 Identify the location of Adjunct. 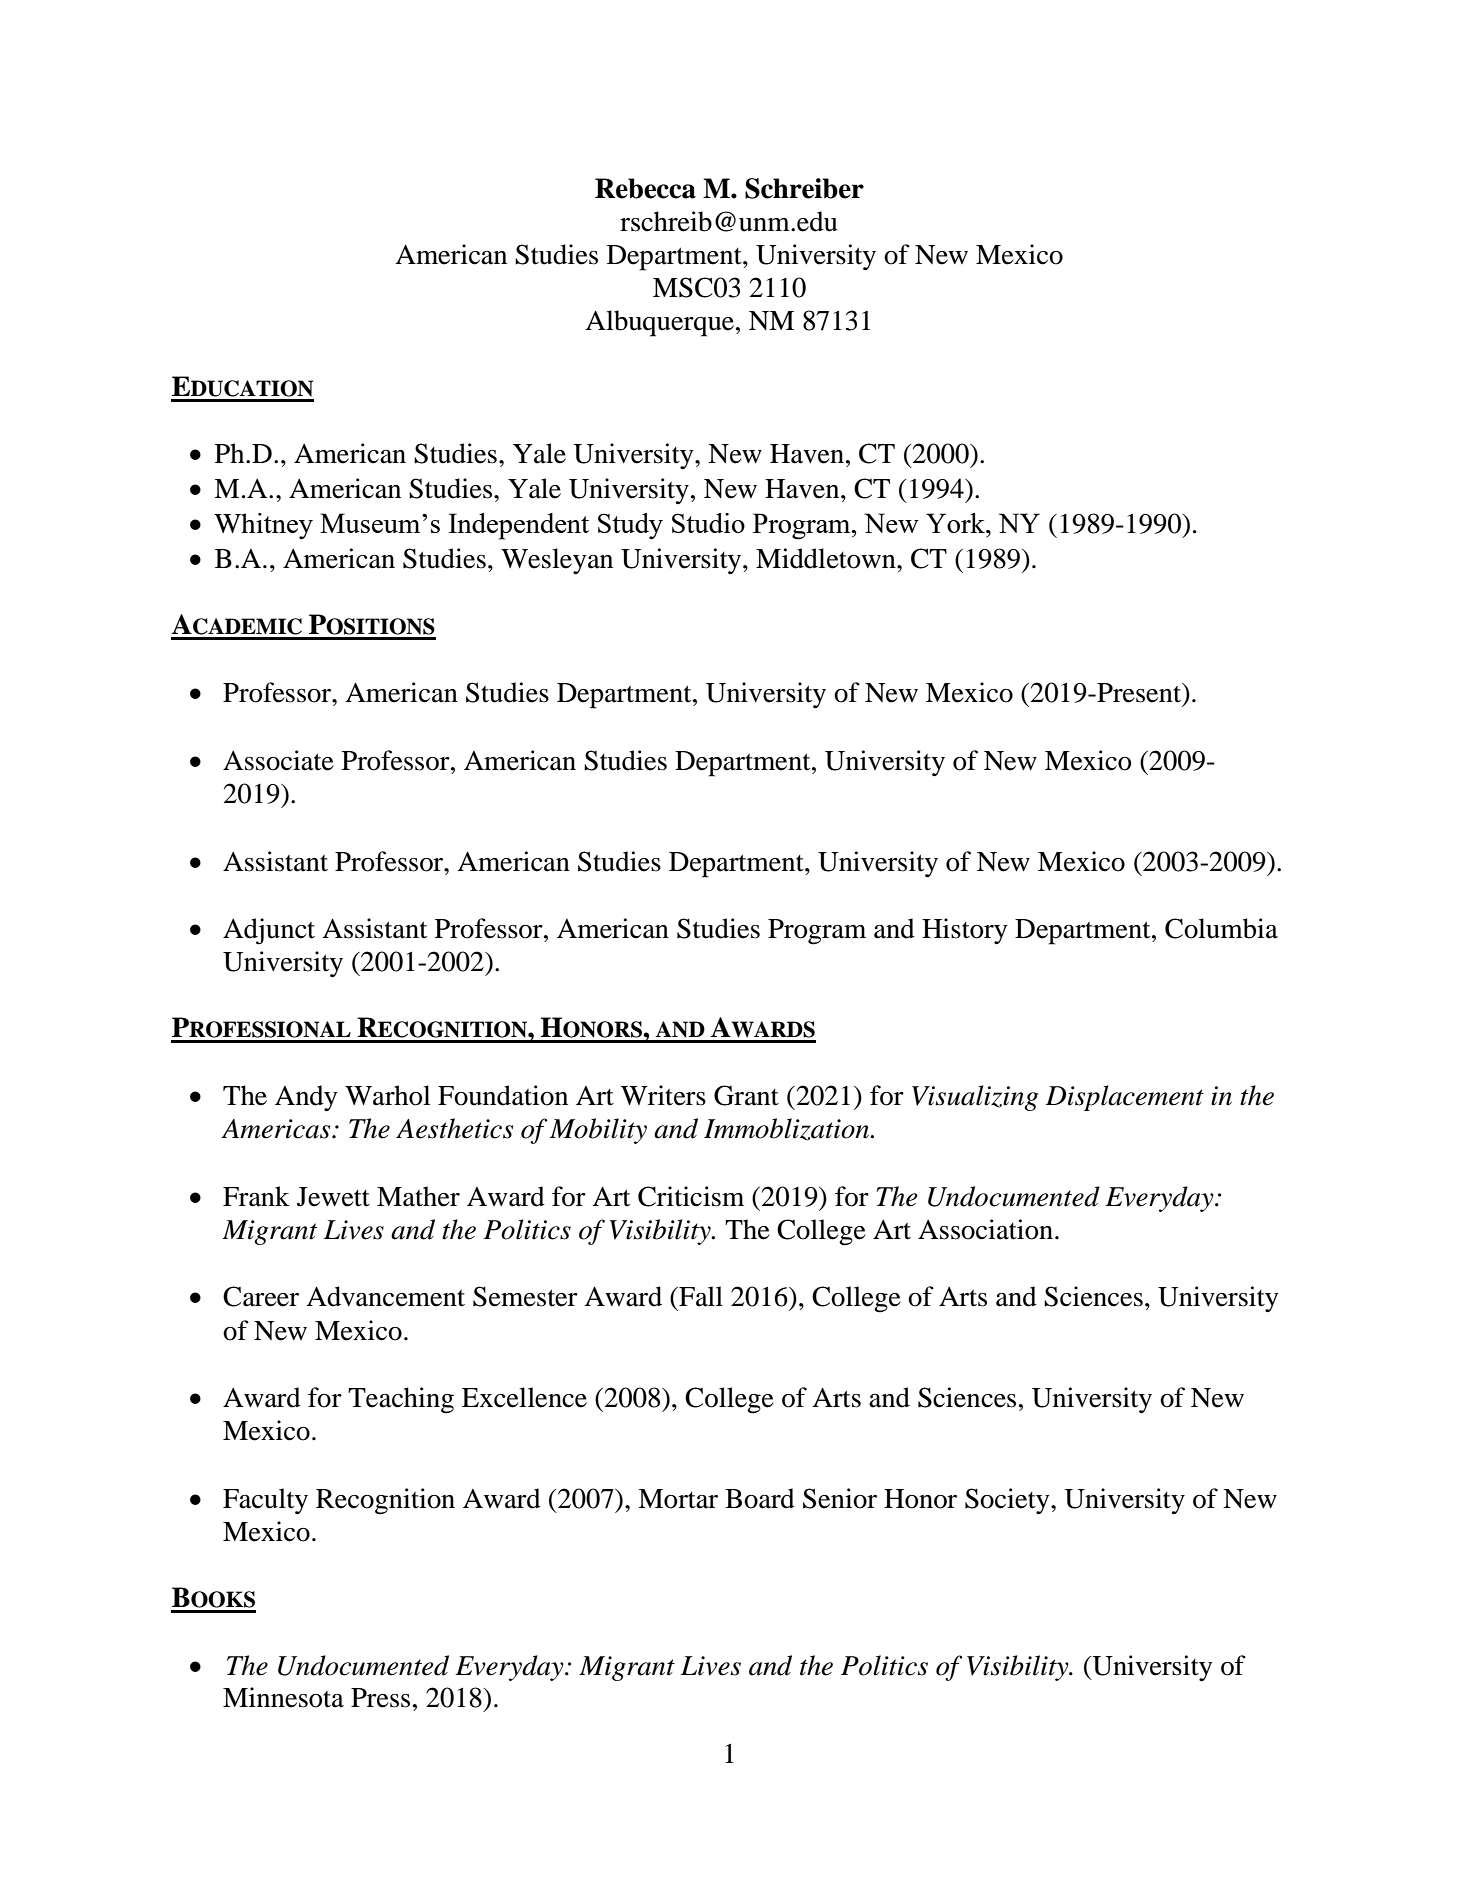
(269, 931).
